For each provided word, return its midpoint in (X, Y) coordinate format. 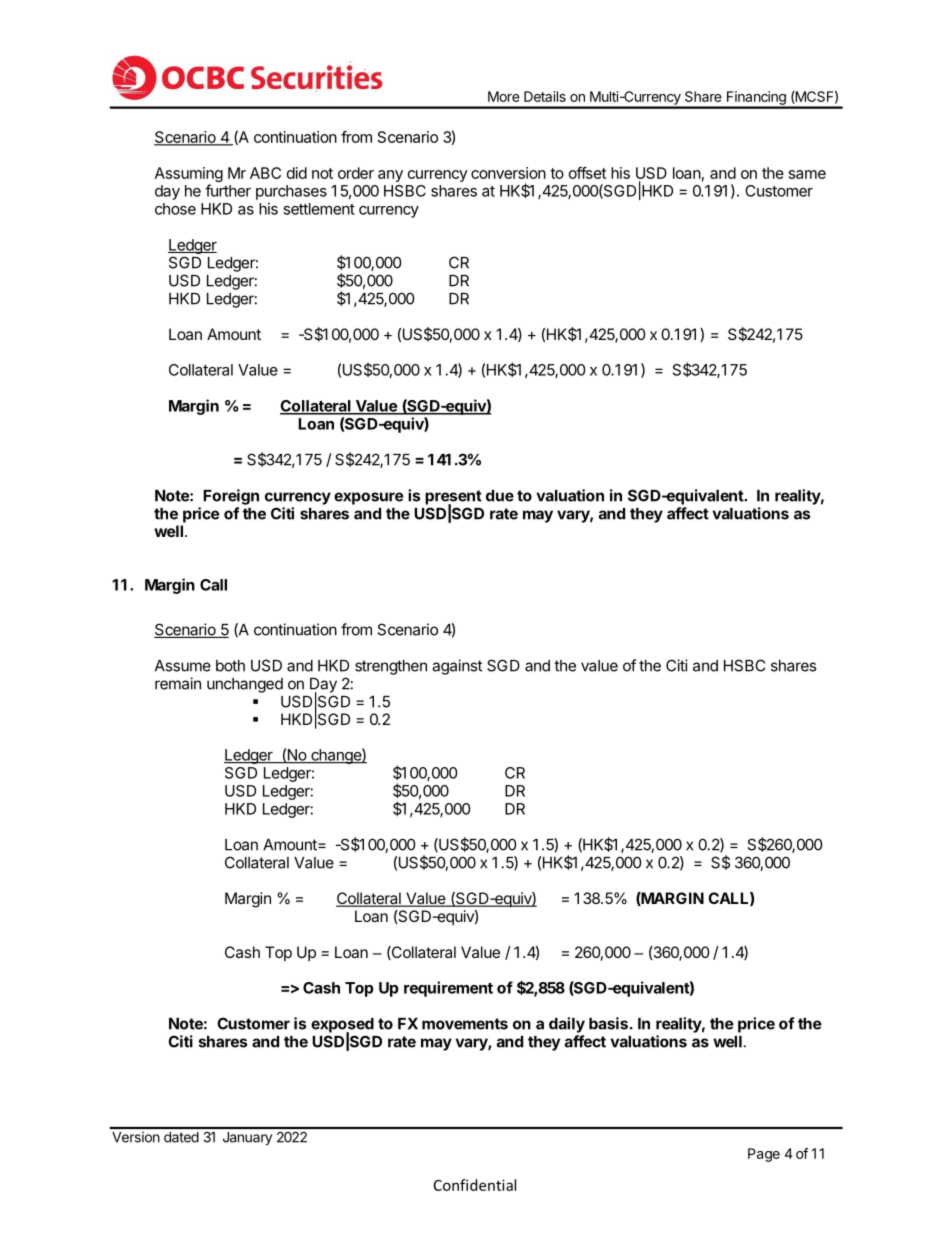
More (504, 96)
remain (178, 683)
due (500, 496)
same (807, 174)
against (457, 667)
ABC (265, 173)
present (453, 498)
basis (608, 1023)
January (247, 1138)
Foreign (231, 497)
